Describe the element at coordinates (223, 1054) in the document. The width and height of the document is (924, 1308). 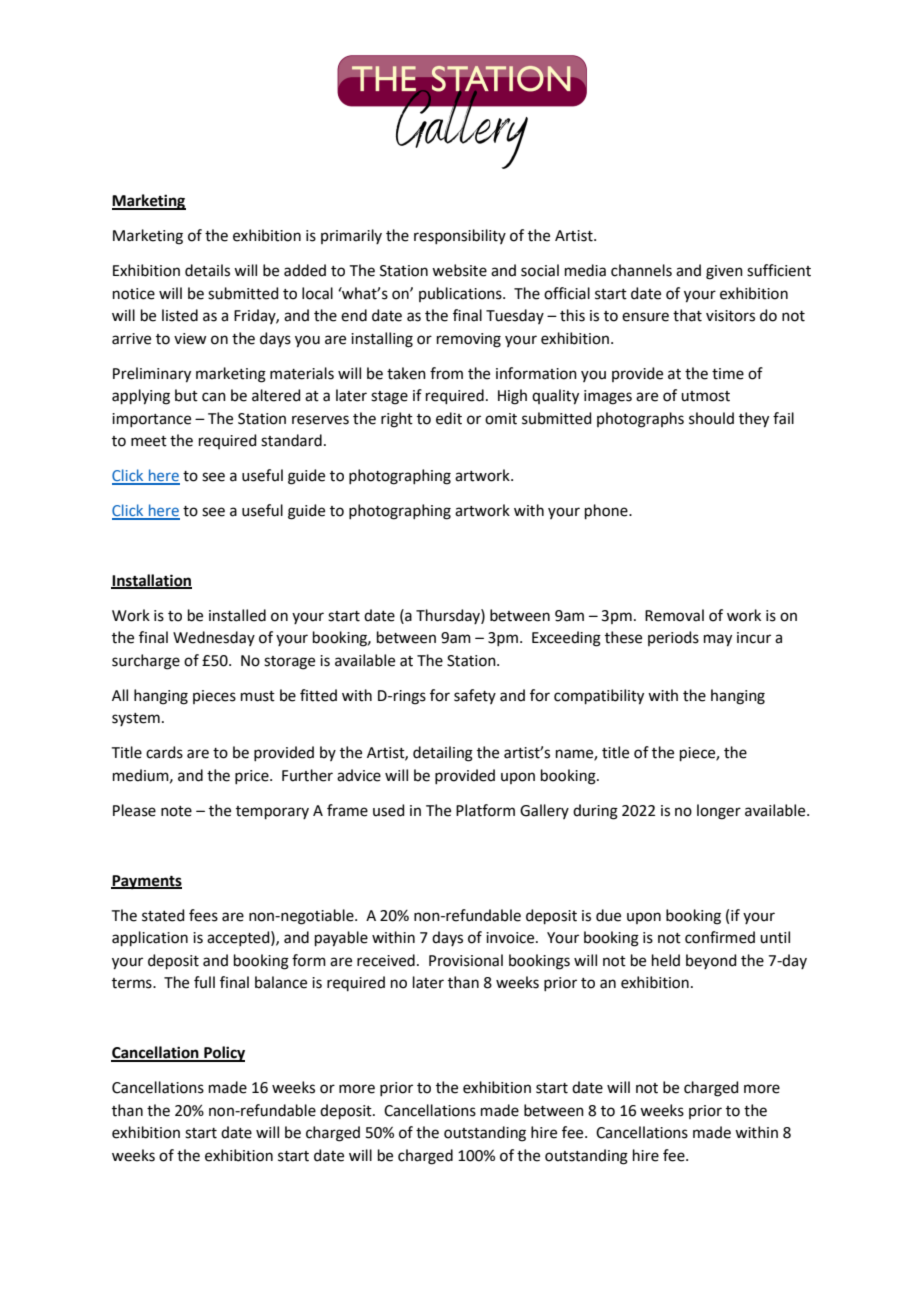
I see `Policy` at that location.
